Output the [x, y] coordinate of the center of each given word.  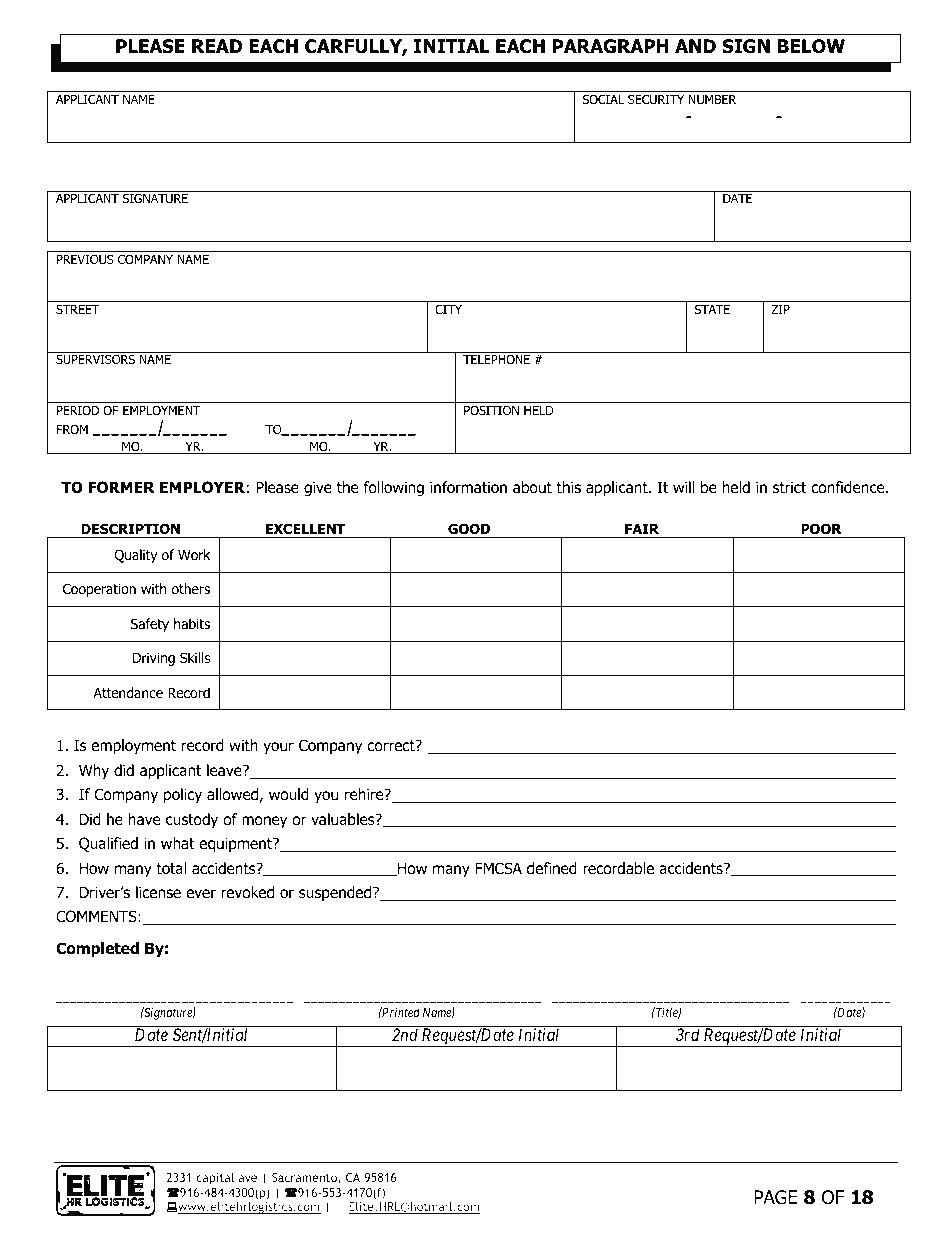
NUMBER [712, 99]
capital [215, 1179]
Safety [150, 625]
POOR [821, 528]
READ [217, 46]
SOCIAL [603, 99]
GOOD [469, 529]
